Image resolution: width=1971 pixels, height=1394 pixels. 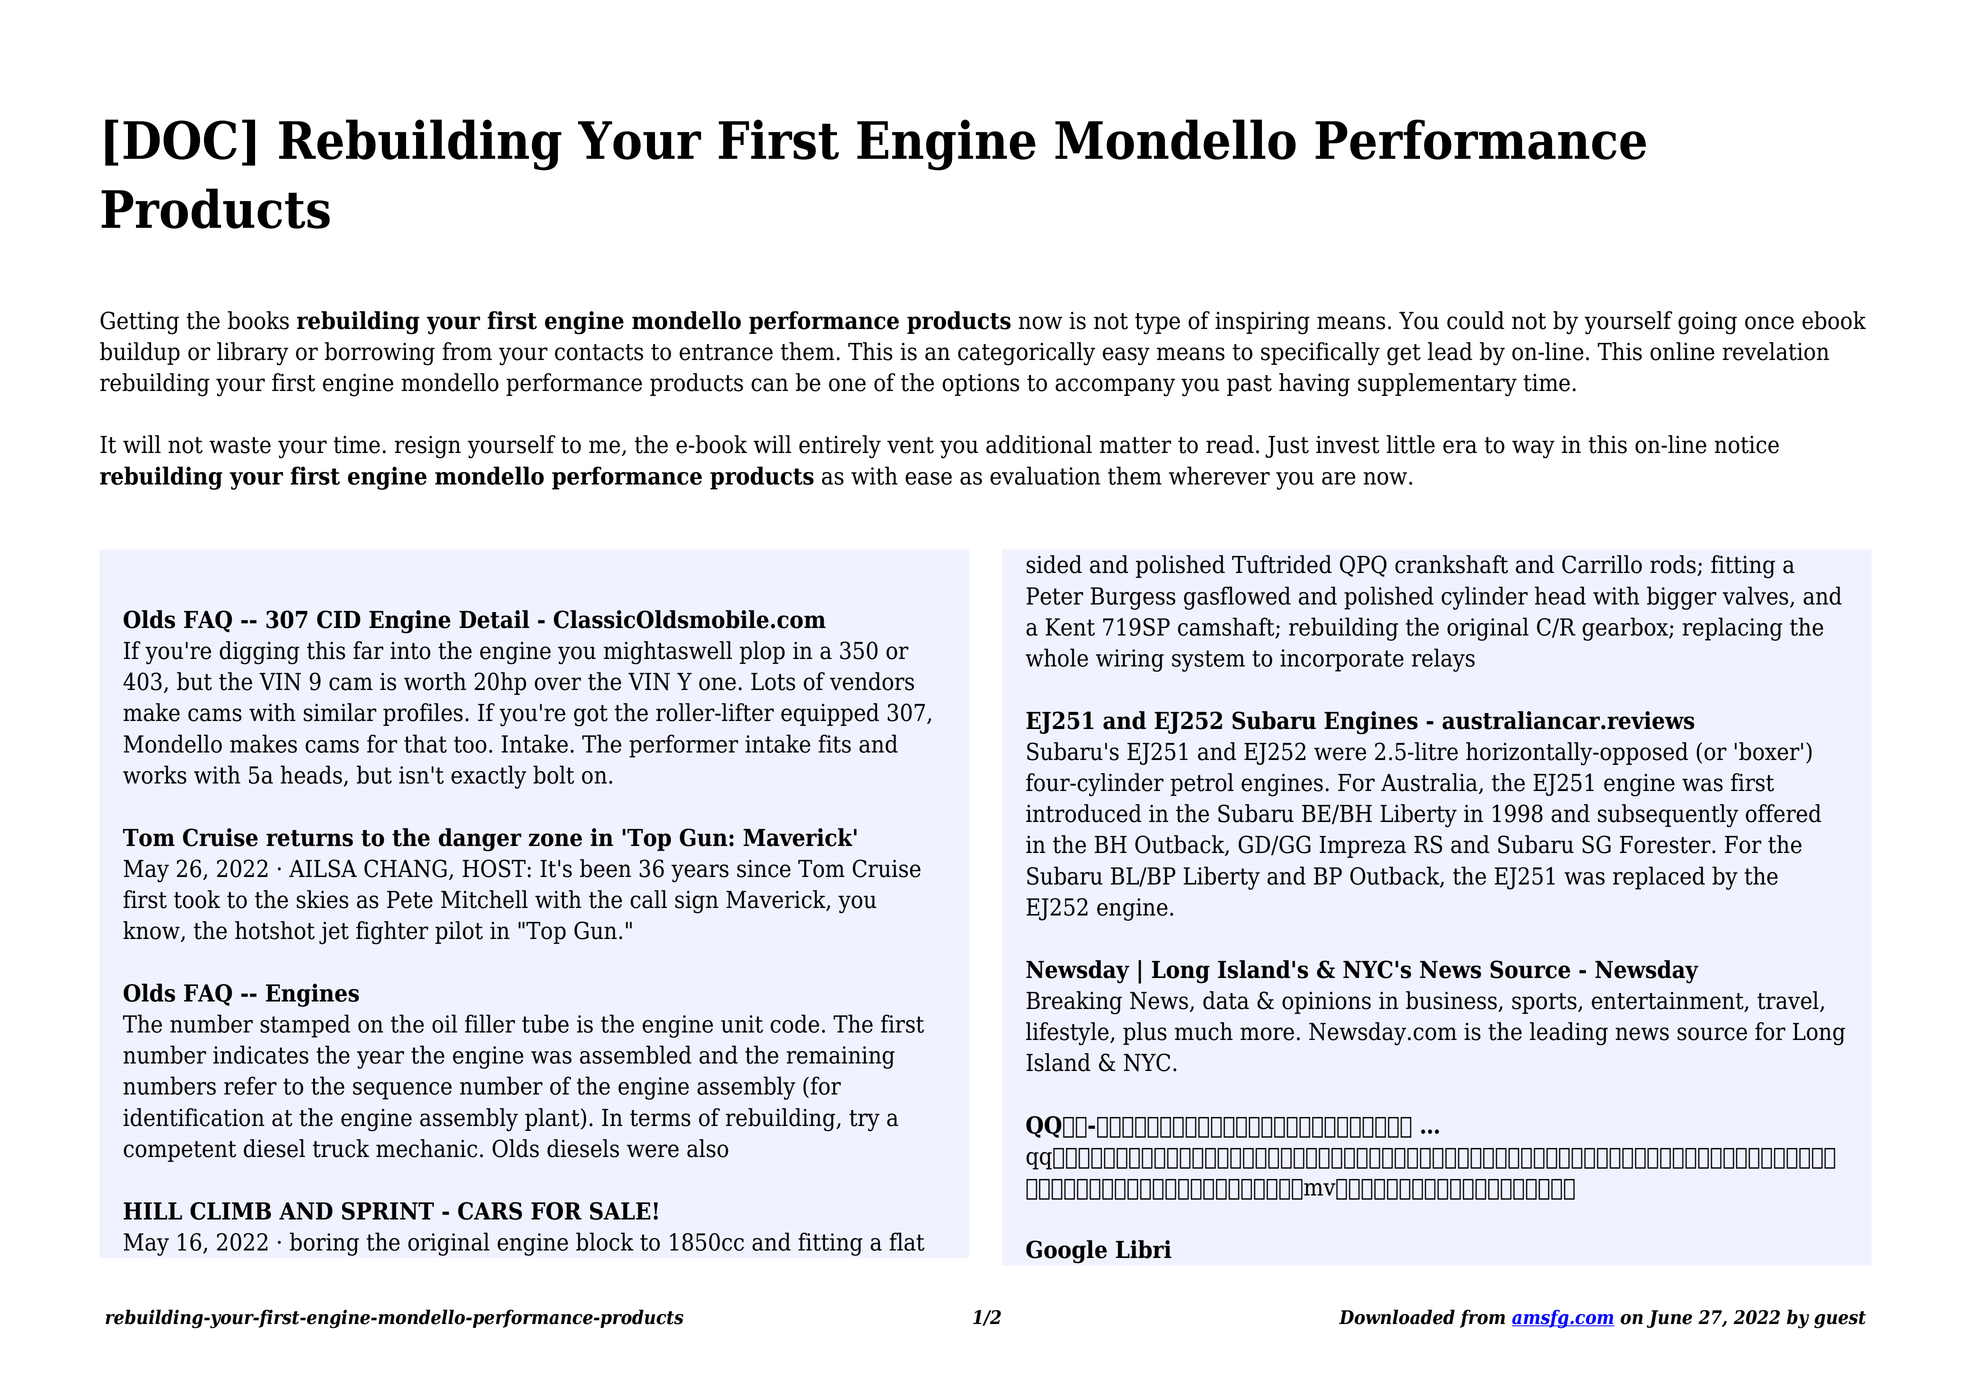 What do you see at coordinates (1157, 324) in the image?
I see `type` at bounding box center [1157, 324].
